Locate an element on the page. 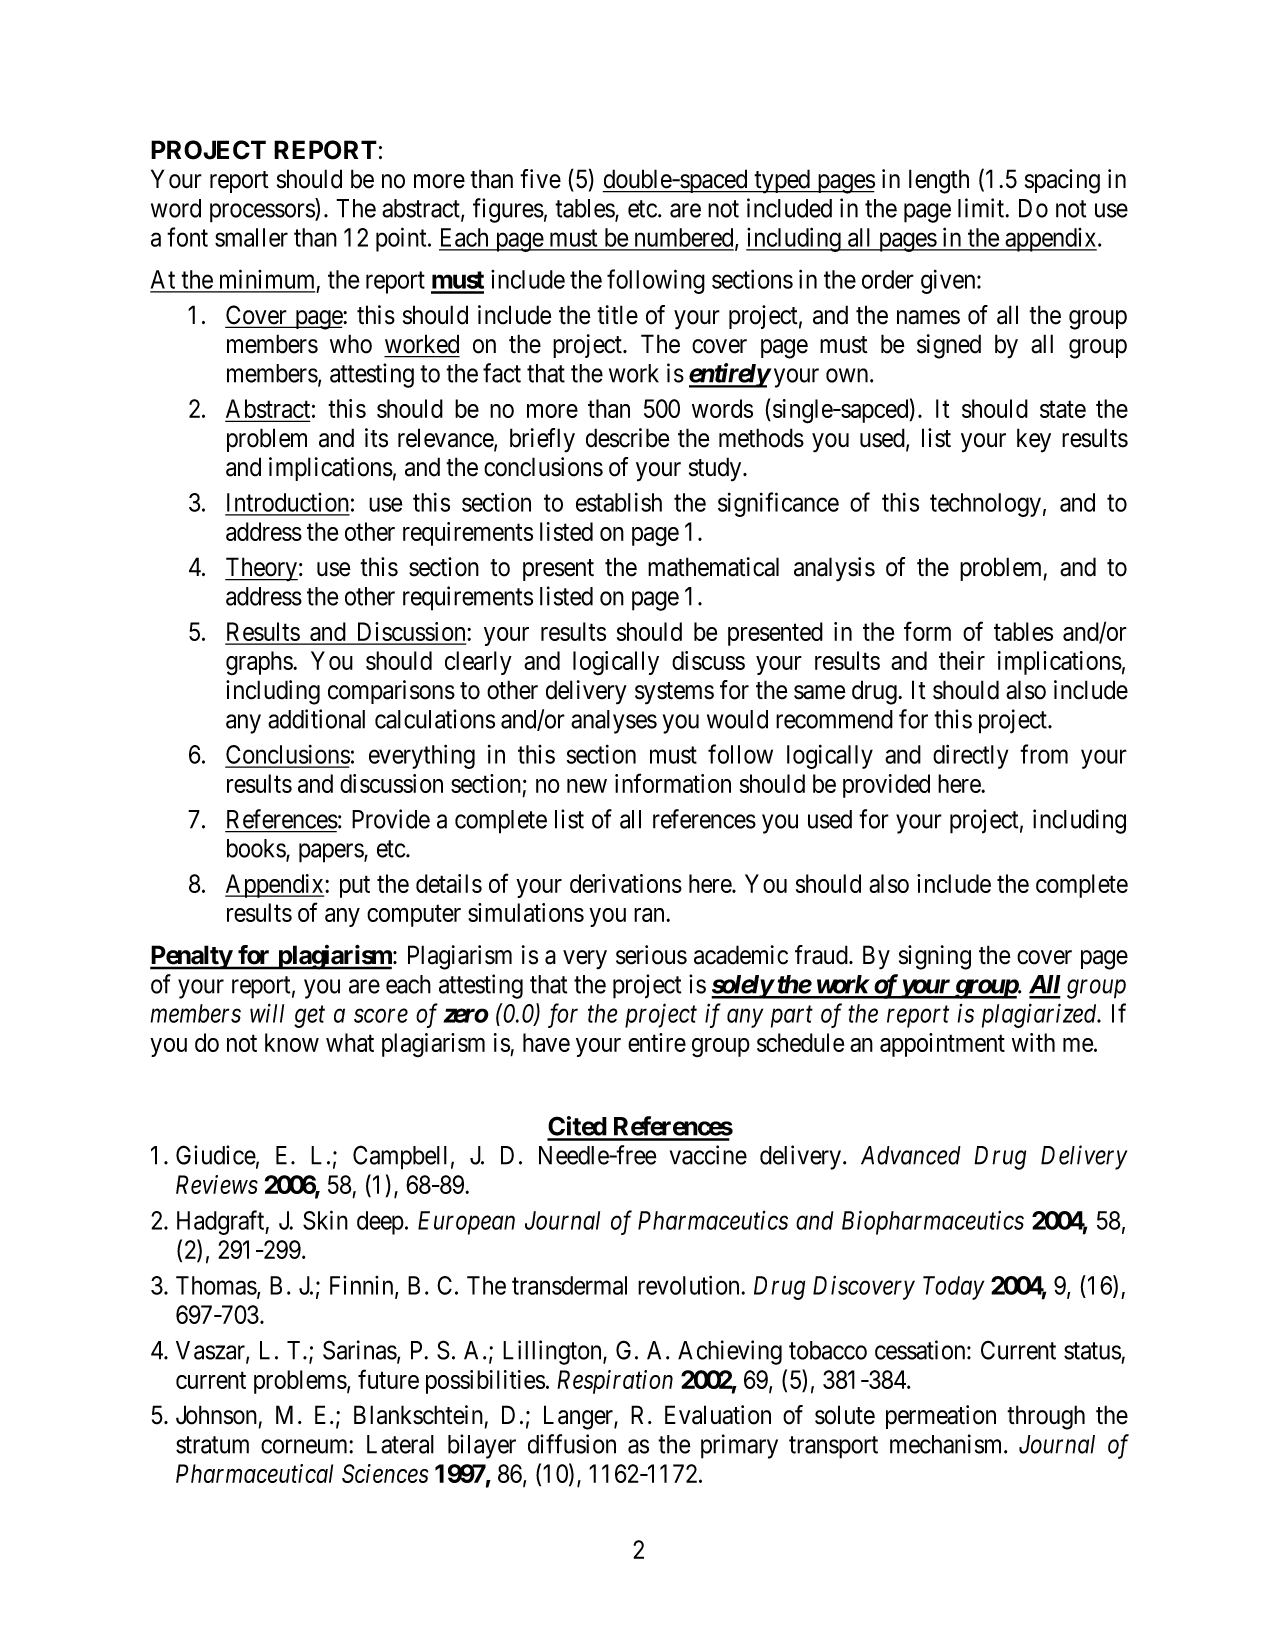 The image size is (1277, 1652). mechanism is located at coordinates (947, 1444).
